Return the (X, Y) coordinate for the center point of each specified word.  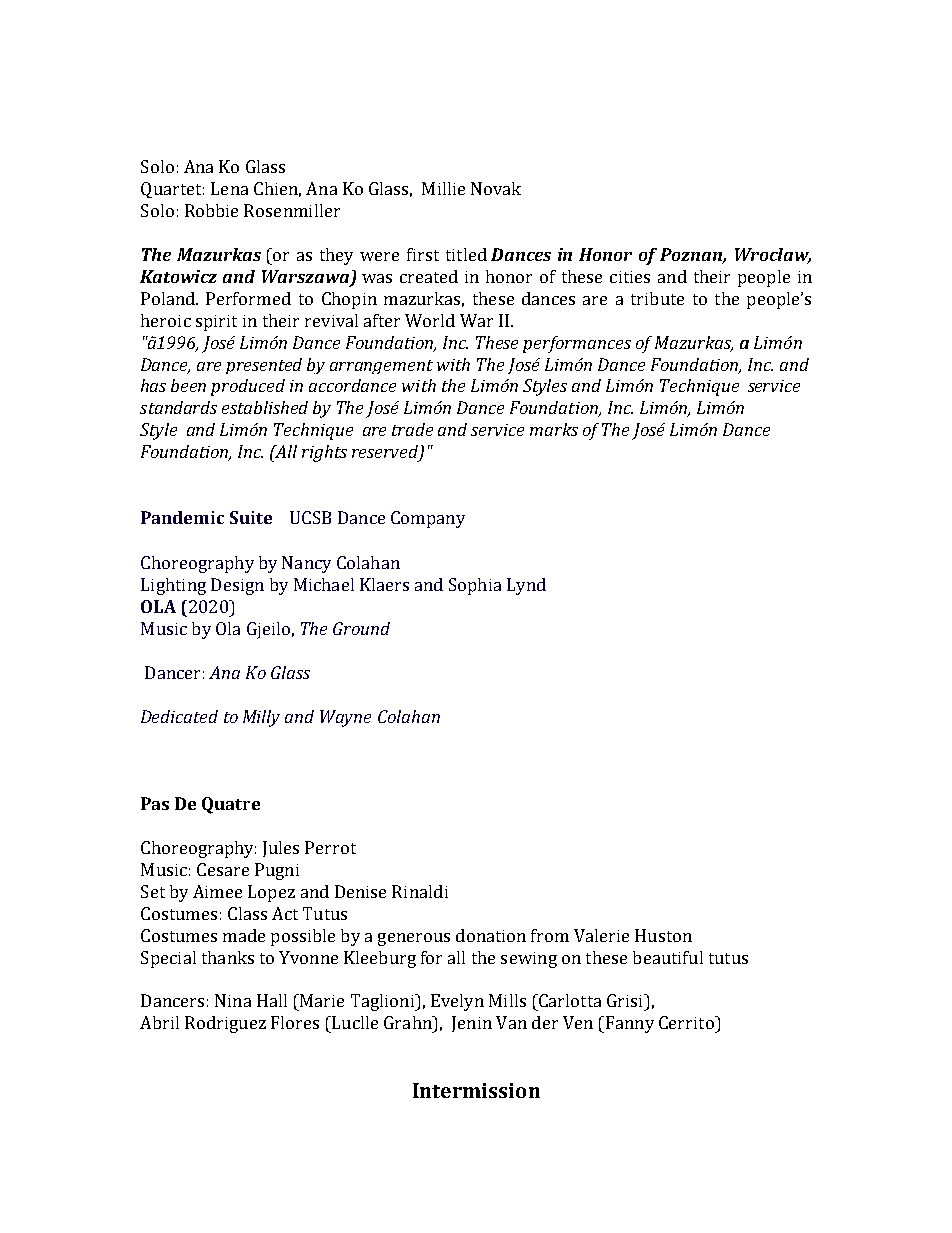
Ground (361, 628)
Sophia (475, 586)
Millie (443, 188)
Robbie (211, 210)
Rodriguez (225, 1024)
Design (237, 586)
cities (630, 277)
